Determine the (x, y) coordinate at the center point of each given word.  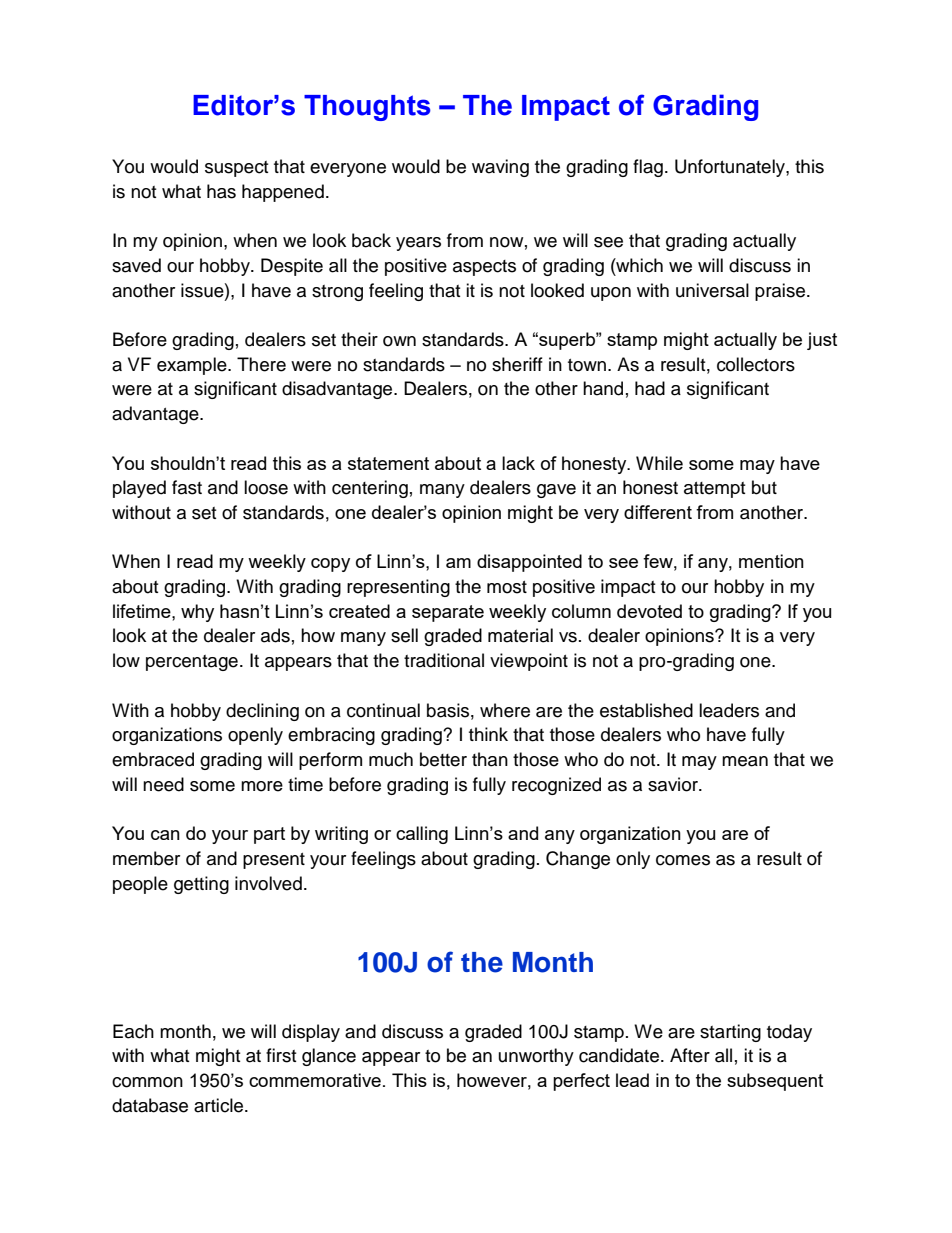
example (193, 366)
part (269, 835)
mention (771, 561)
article (220, 1105)
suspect (236, 169)
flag (648, 168)
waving (500, 168)
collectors (756, 364)
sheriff (517, 364)
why (197, 613)
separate (448, 613)
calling (422, 835)
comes (683, 860)
